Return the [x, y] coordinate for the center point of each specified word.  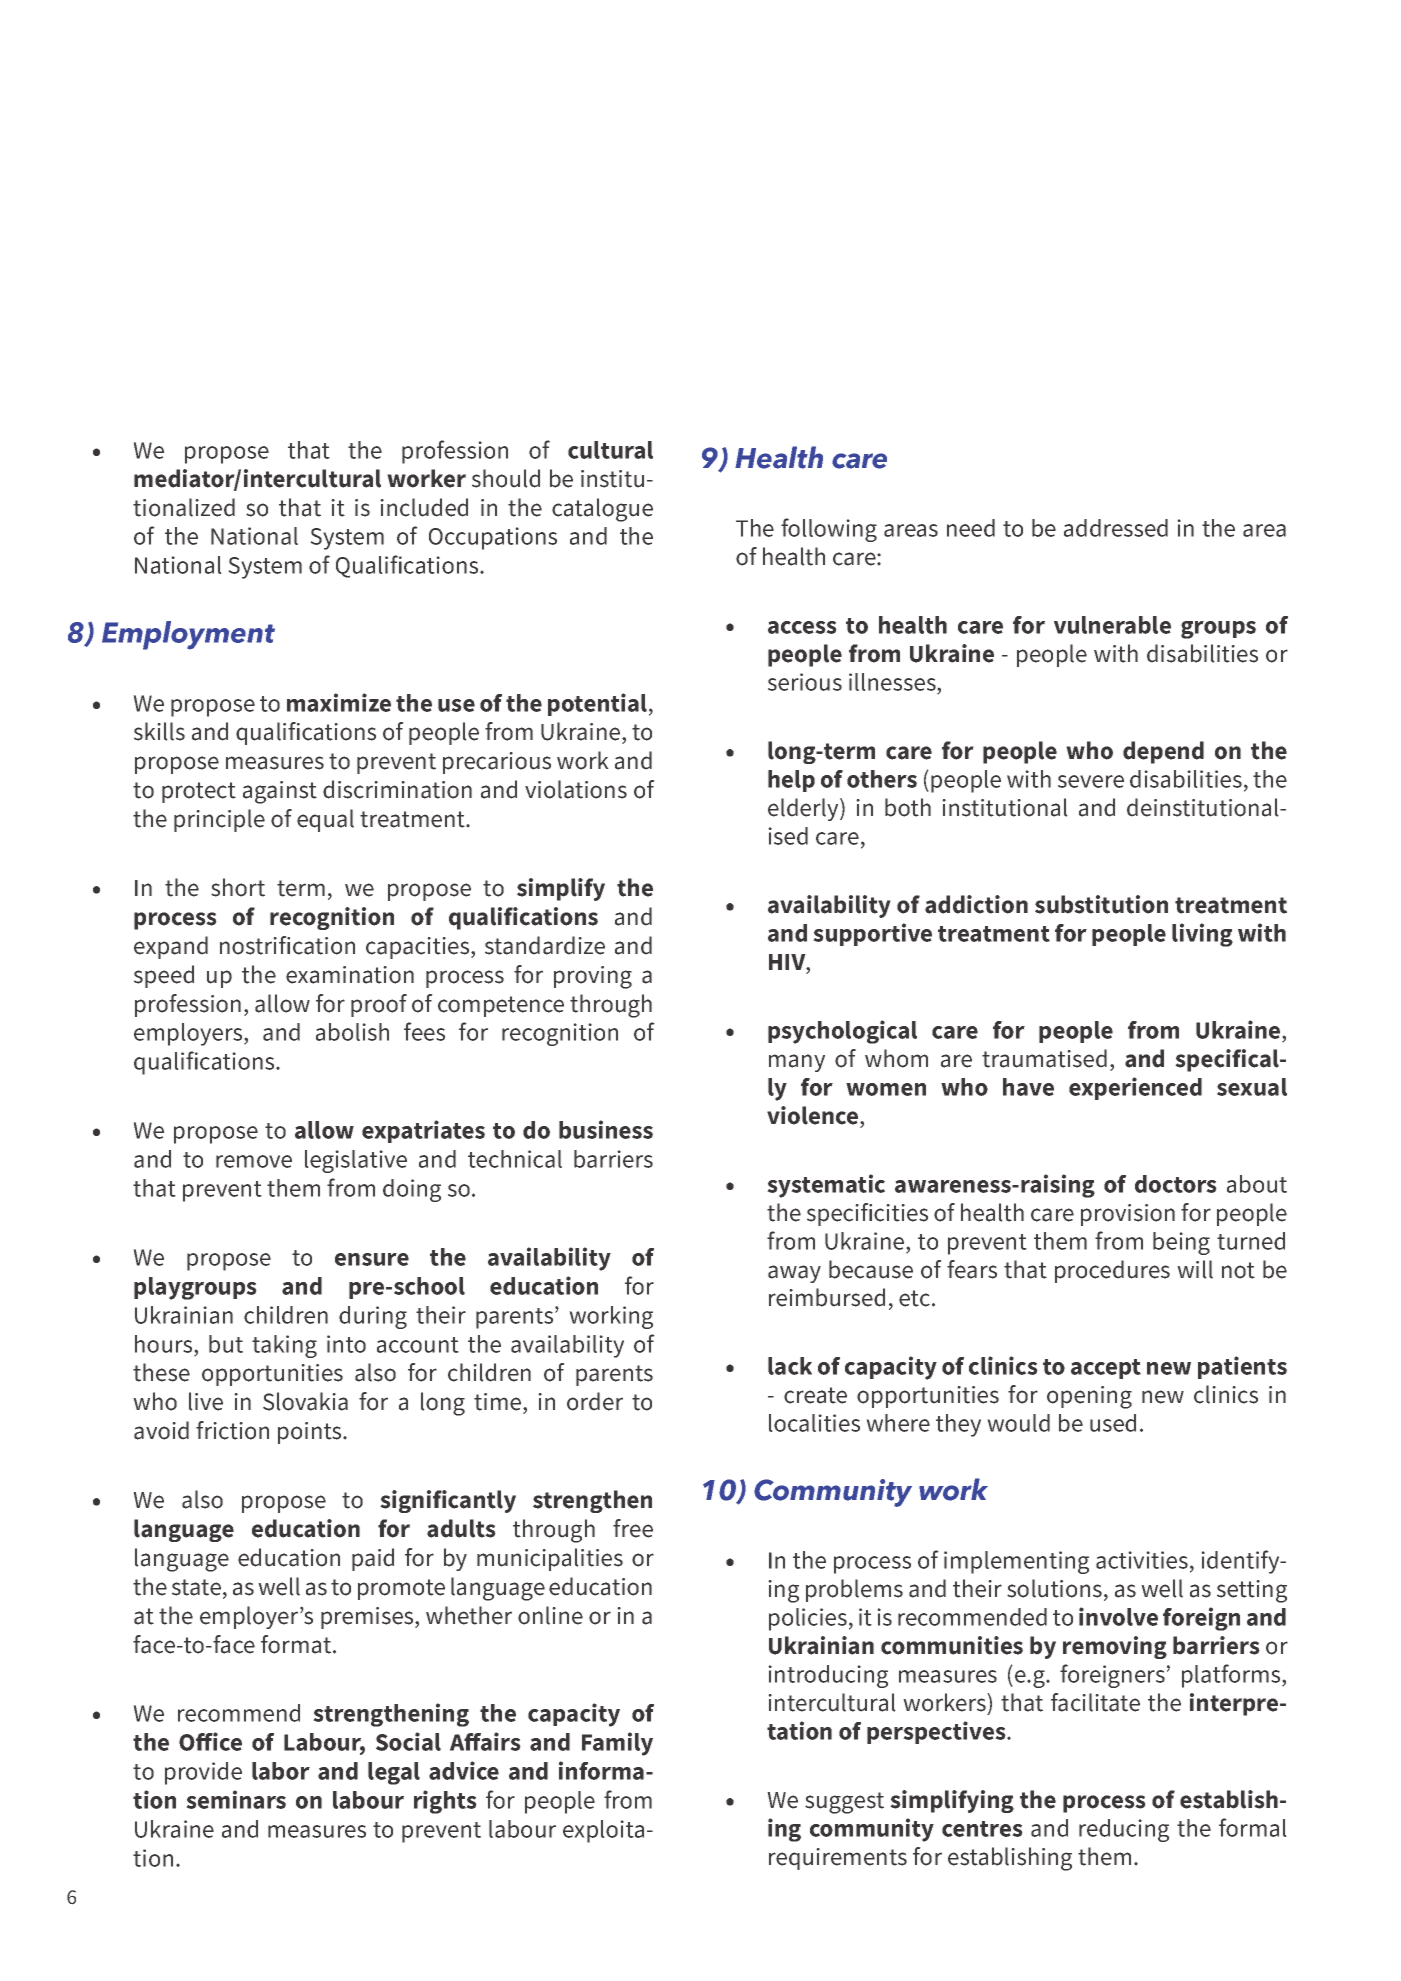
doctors [1176, 1184]
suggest [844, 1803]
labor [281, 1771]
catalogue [602, 510]
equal [325, 820]
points [311, 1433]
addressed [1116, 528]
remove [254, 1161]
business [606, 1129]
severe [1091, 781]
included [424, 507]
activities [1142, 1560]
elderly [804, 809]
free [633, 1528]
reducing [1124, 1830]
